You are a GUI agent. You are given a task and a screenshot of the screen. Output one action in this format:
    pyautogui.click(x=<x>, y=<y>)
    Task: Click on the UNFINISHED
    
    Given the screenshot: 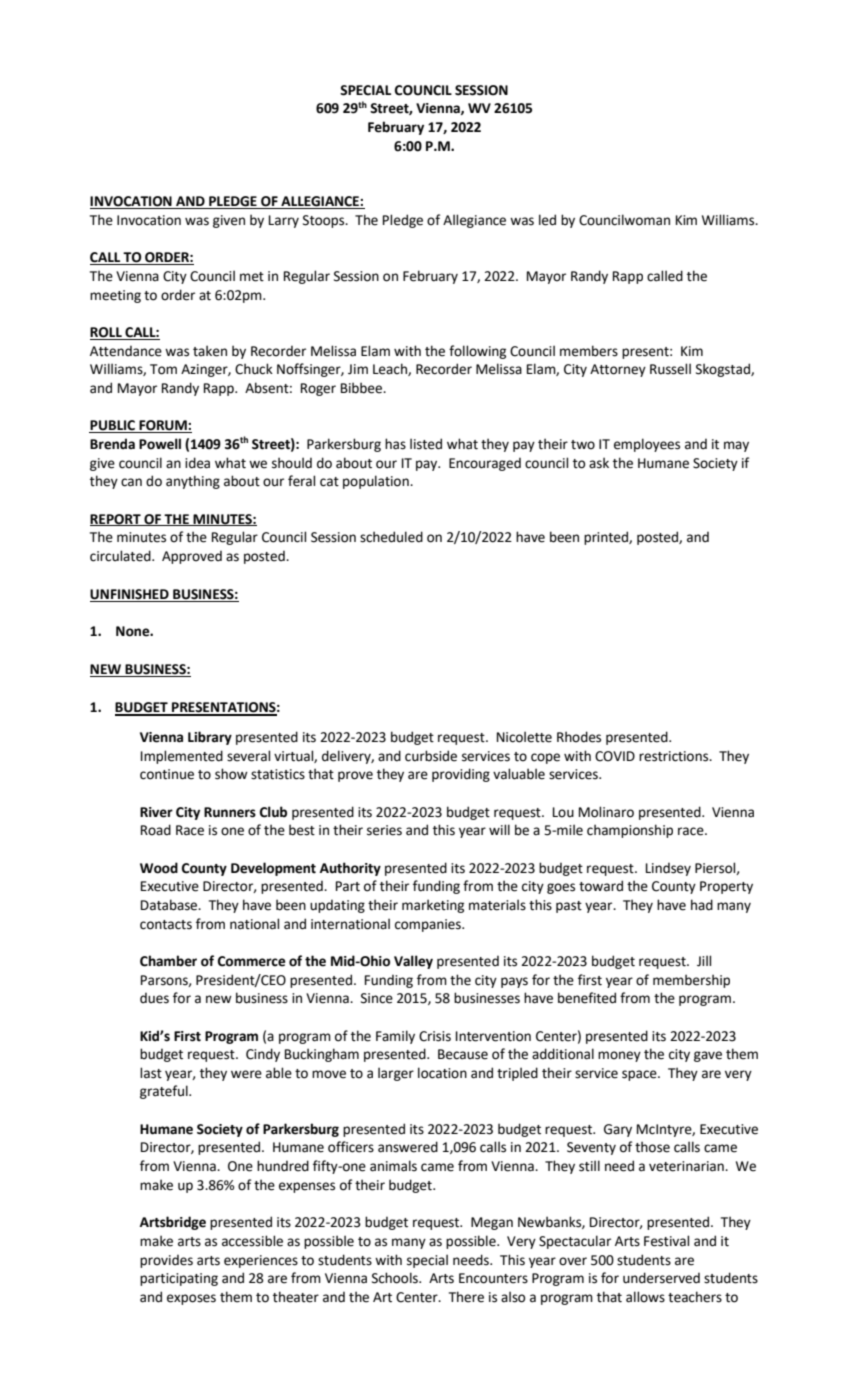 What is the action you would take?
    pyautogui.click(x=130, y=595)
